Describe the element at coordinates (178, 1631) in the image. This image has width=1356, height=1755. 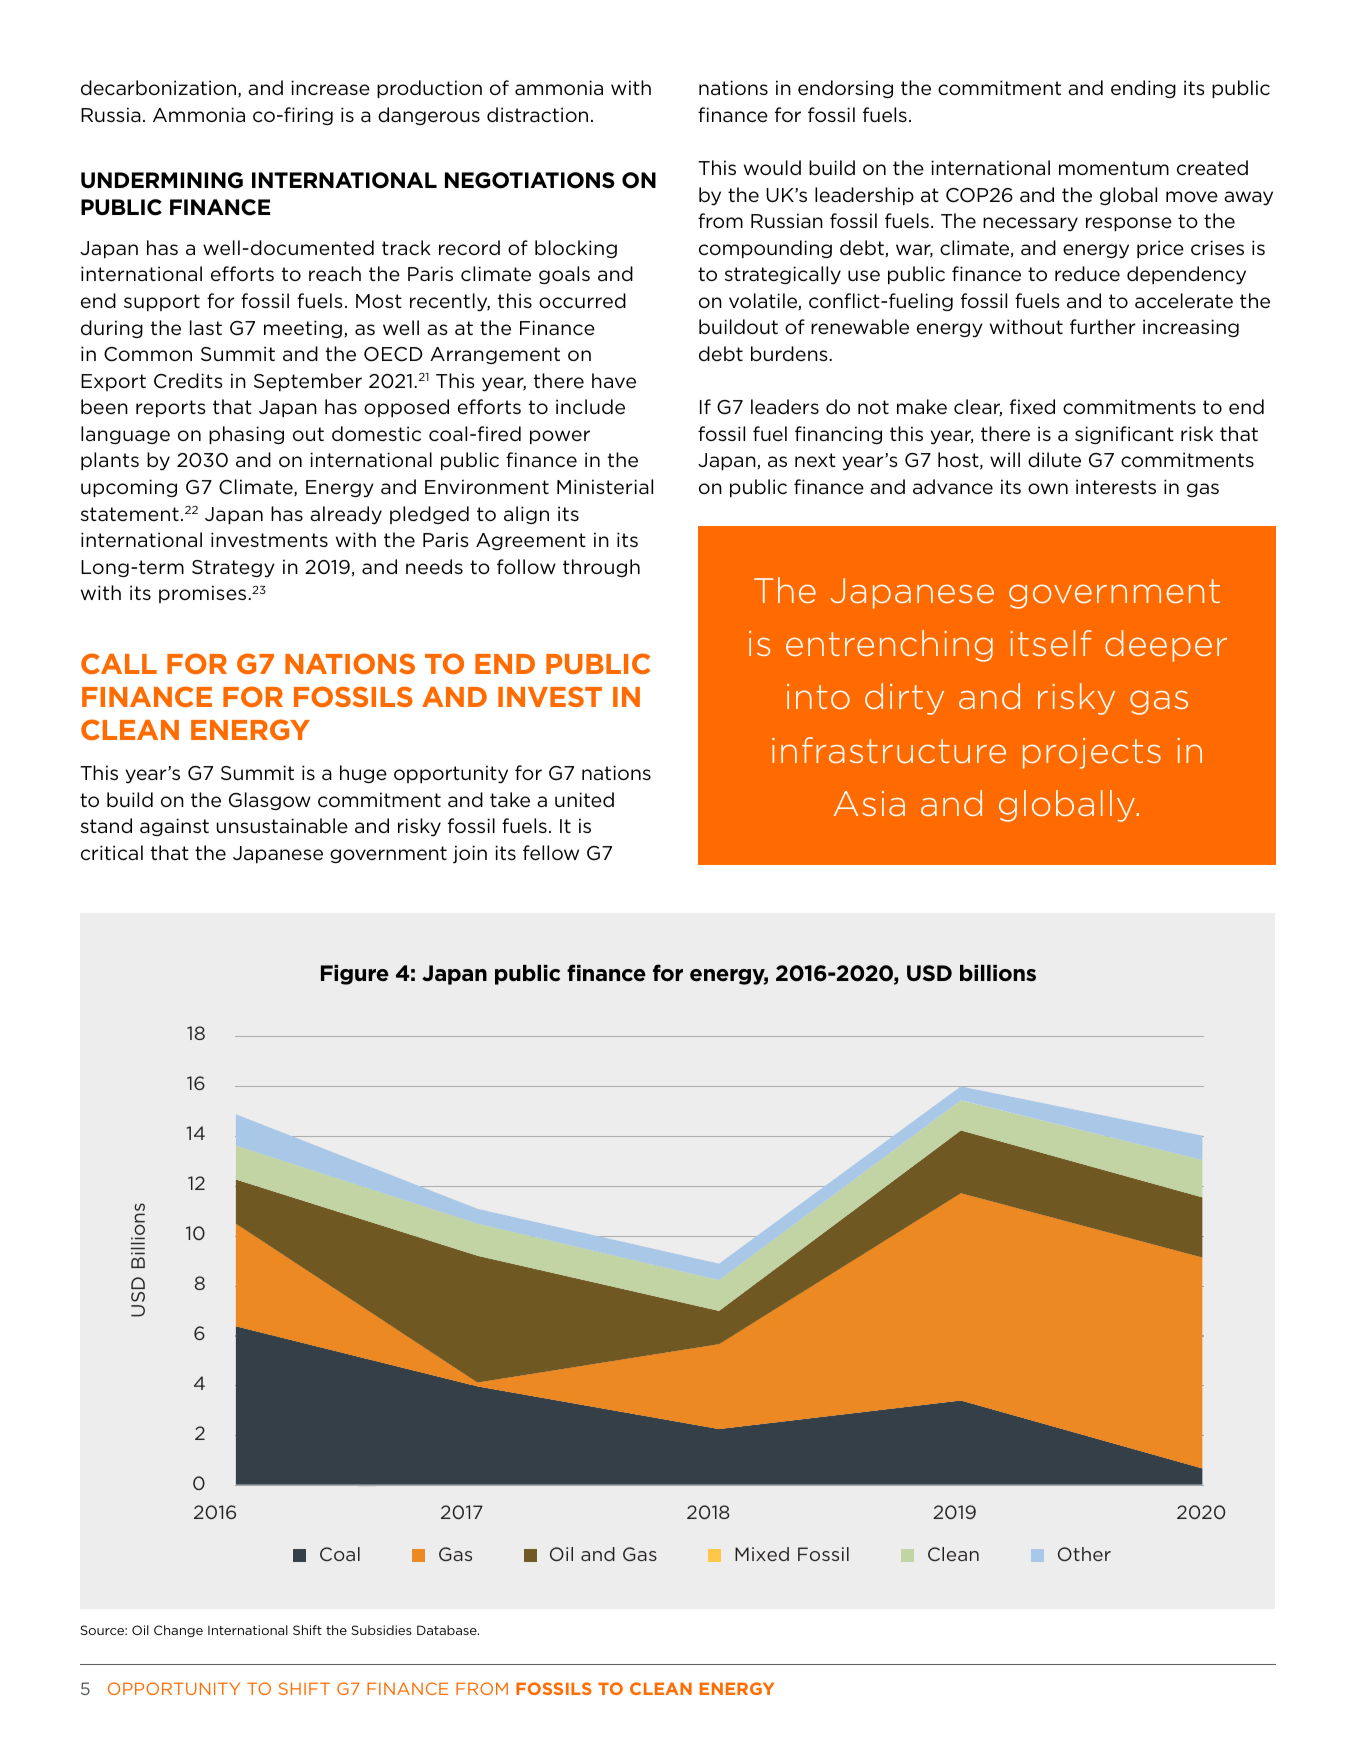
I see `Change` at that location.
